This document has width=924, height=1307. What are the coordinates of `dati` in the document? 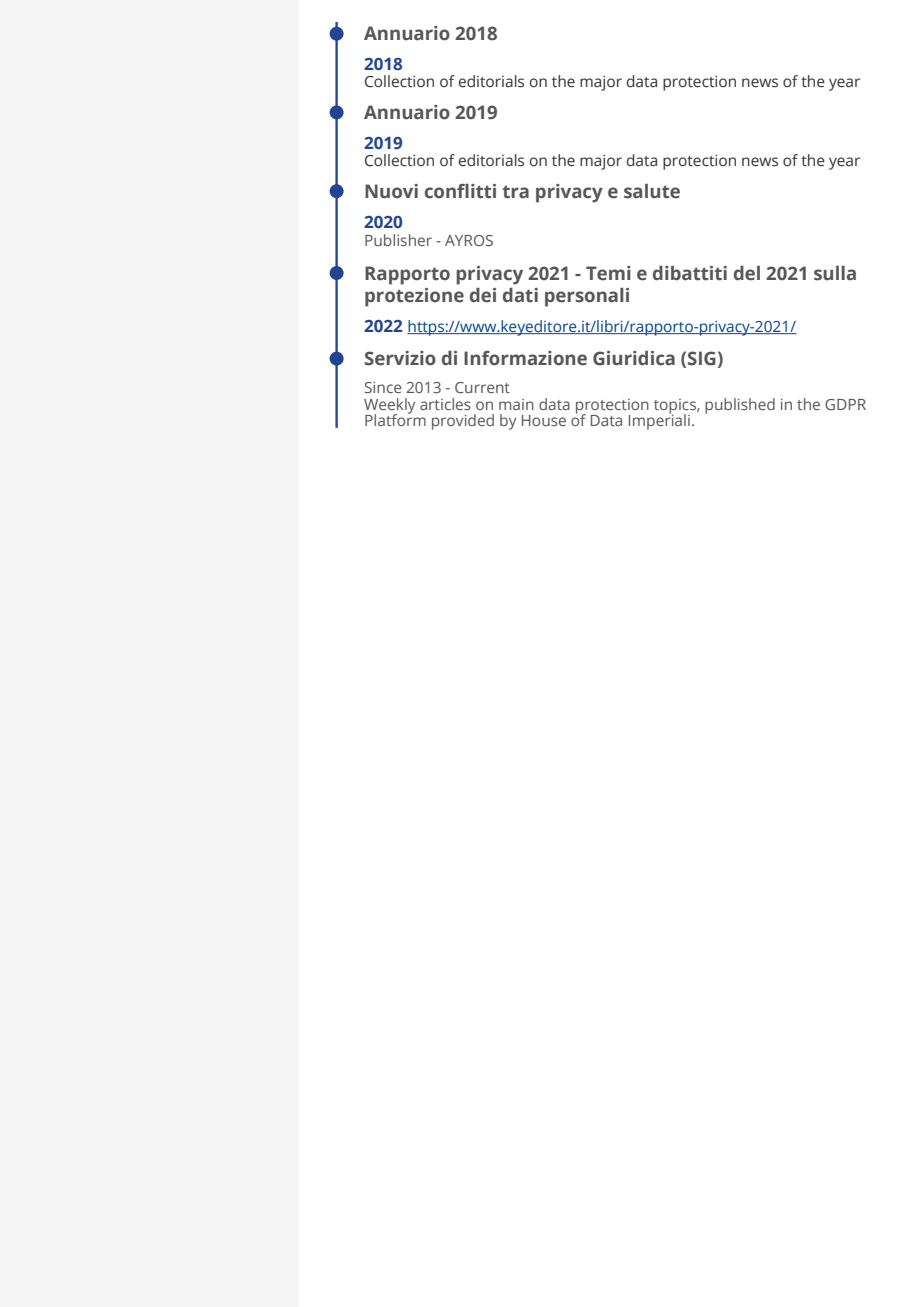 It's located at (520, 295).
